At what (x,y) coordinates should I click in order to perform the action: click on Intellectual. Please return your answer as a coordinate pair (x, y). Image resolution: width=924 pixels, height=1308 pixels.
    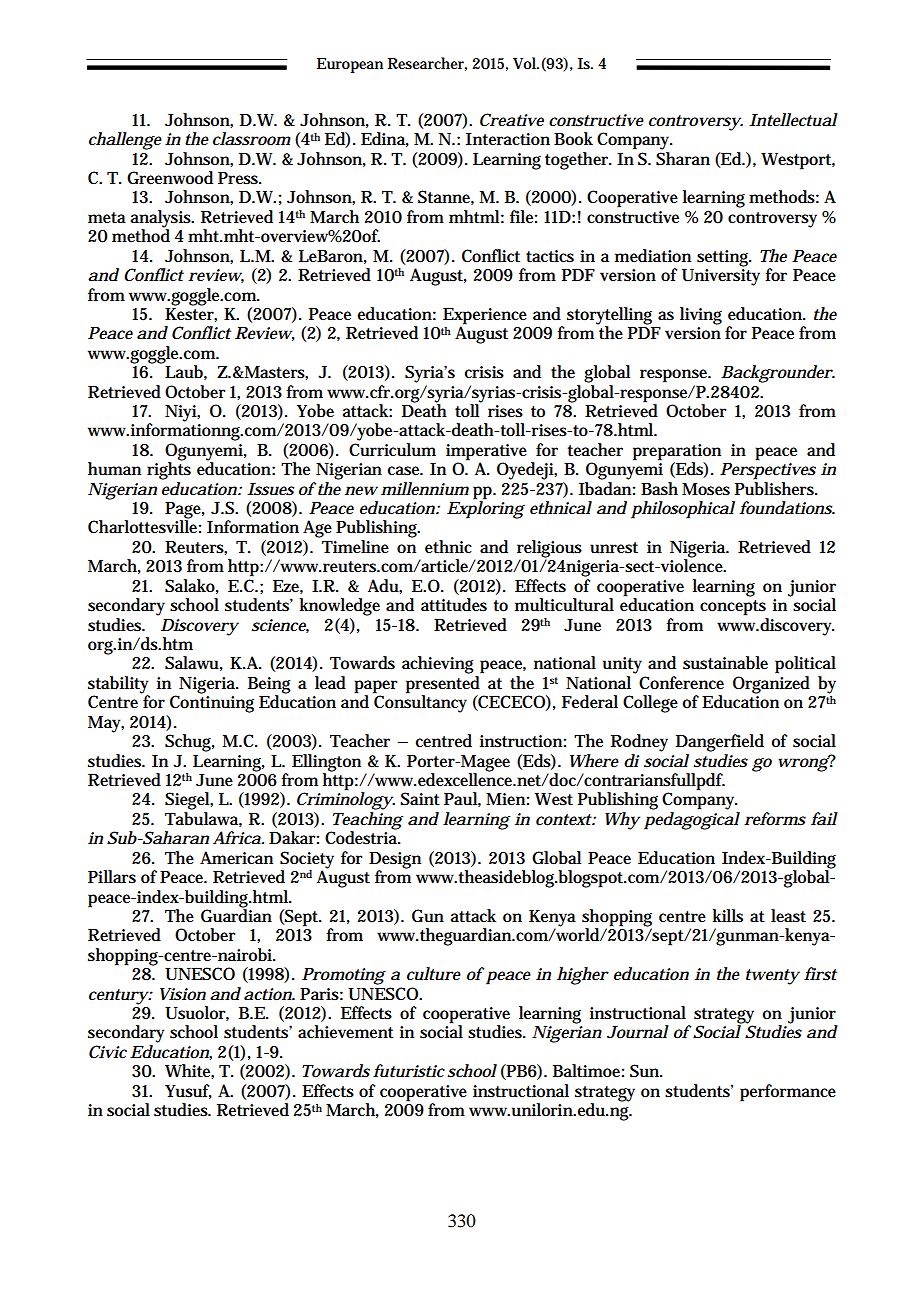
    Looking at the image, I should click on (793, 120).
